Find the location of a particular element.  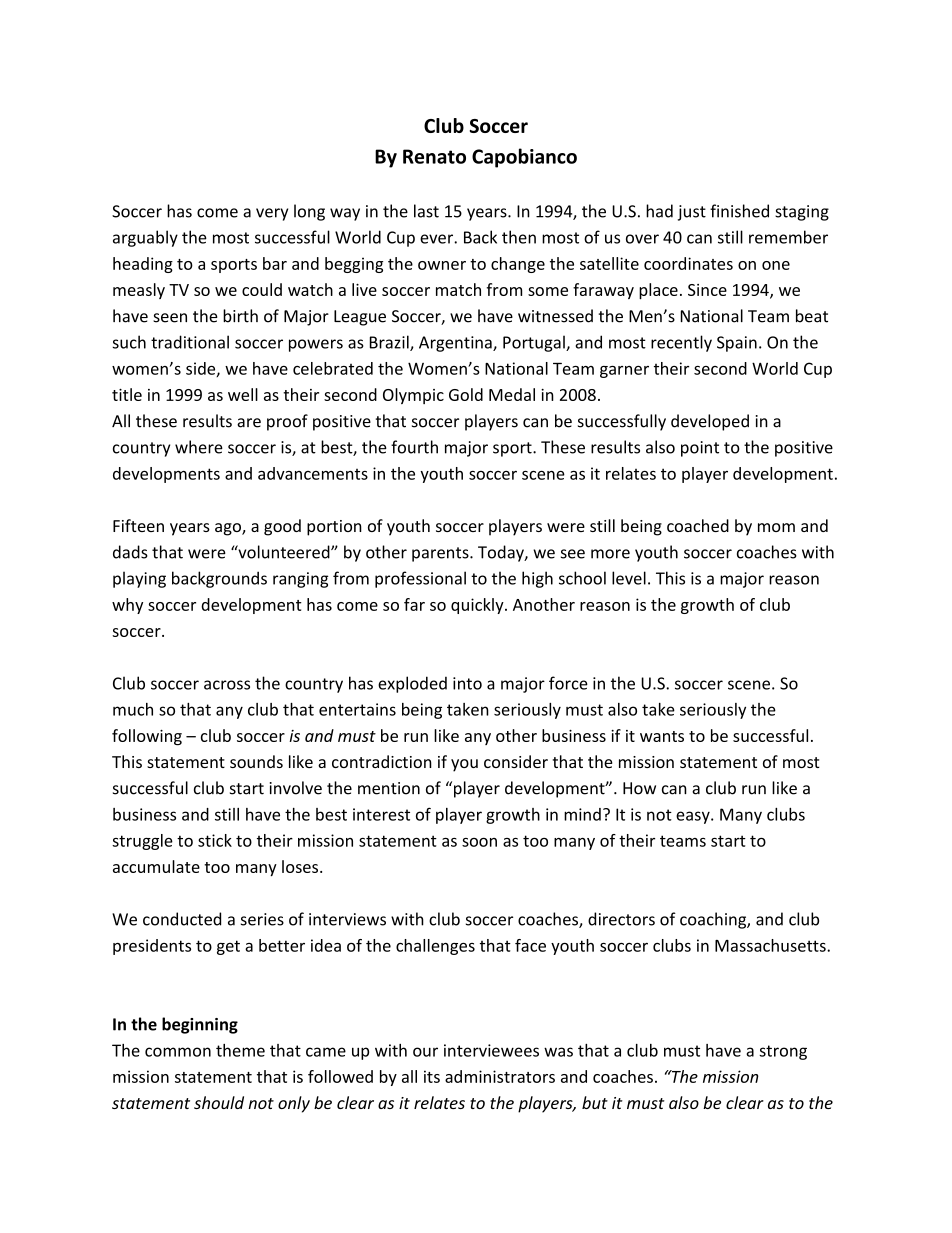

challenges is located at coordinates (435, 947).
